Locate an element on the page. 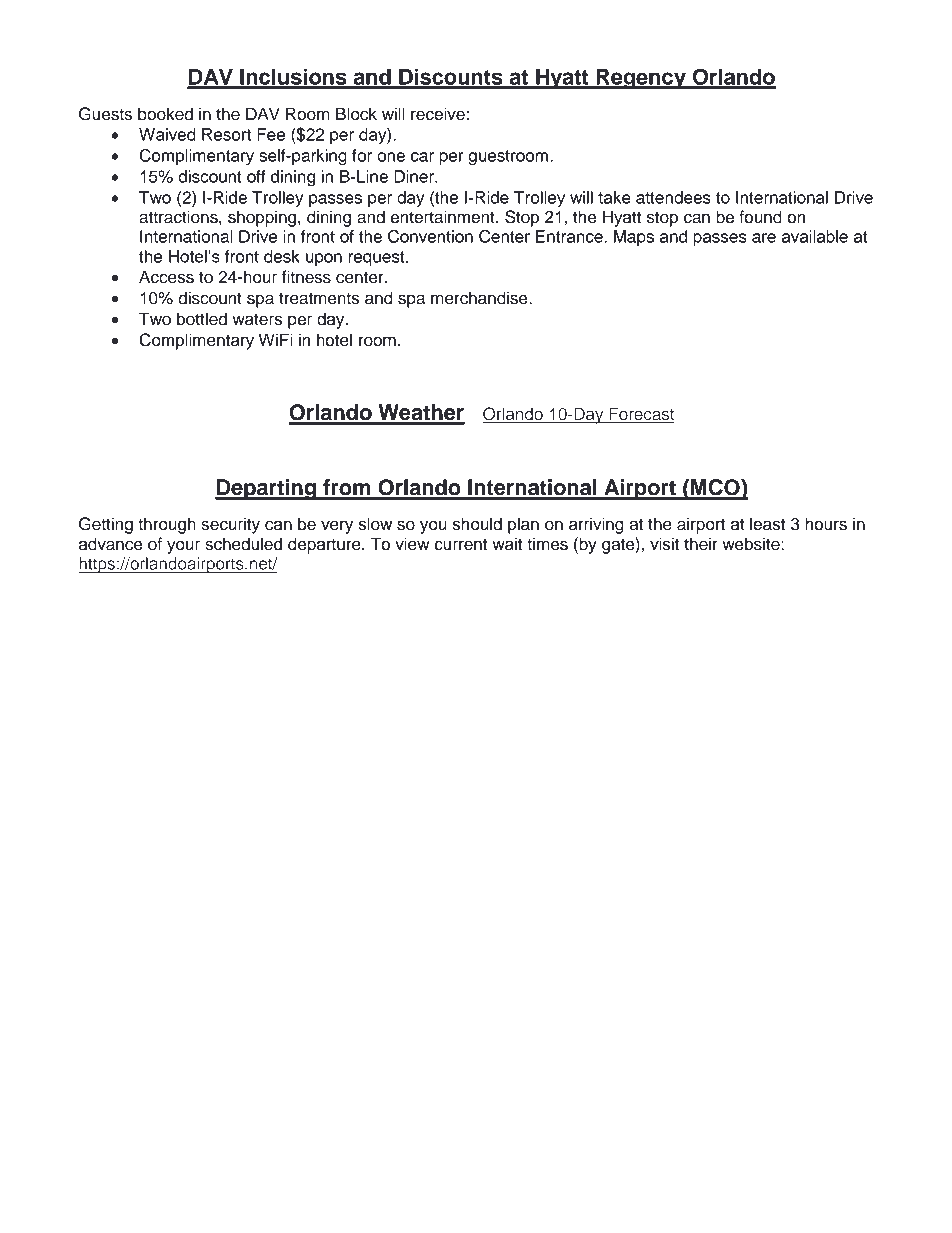 Image resolution: width=952 pixels, height=1233 pixels. receive is located at coordinates (439, 114).
